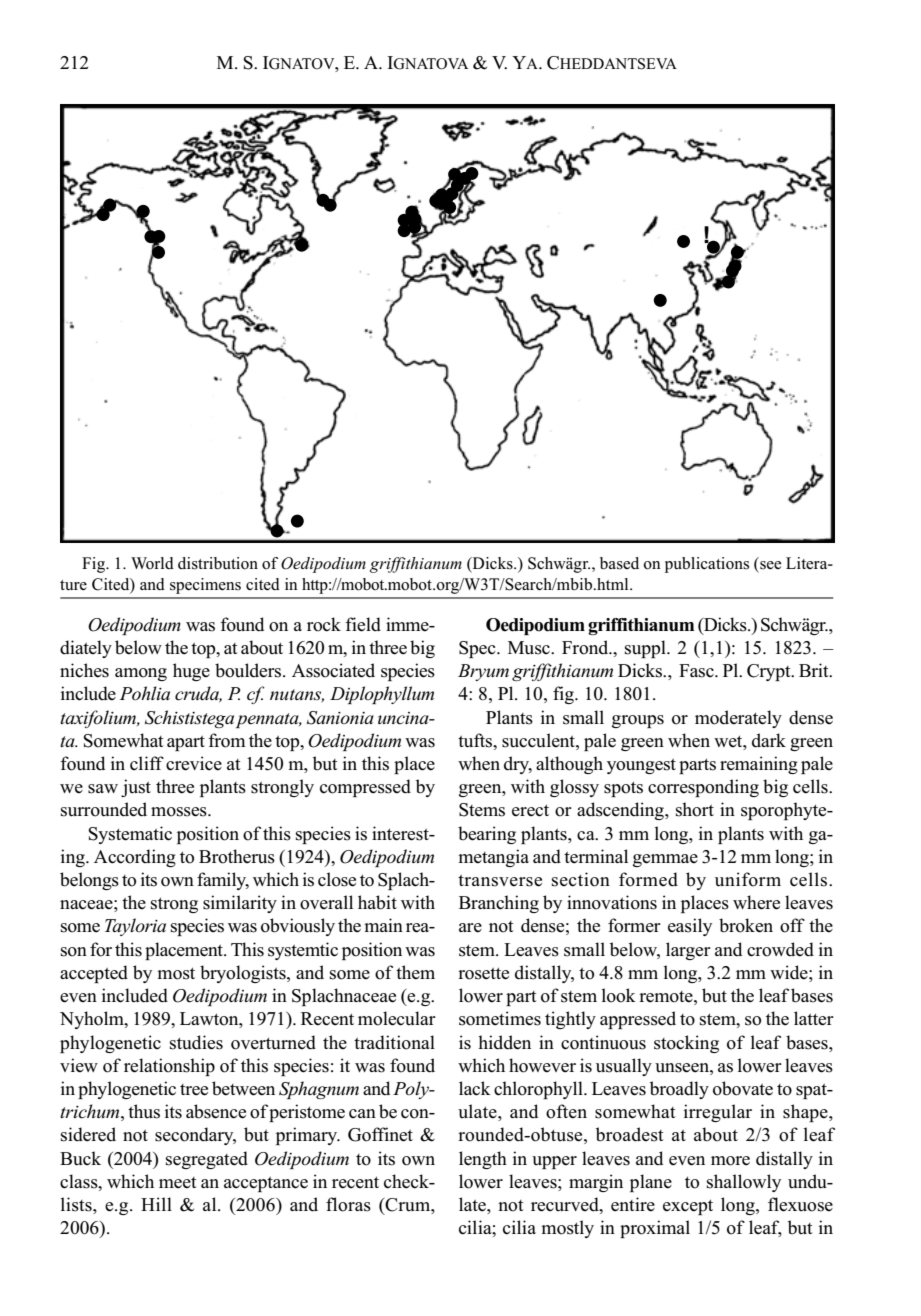  Describe the element at coordinates (756, 902) in the image. I see `where` at that location.
